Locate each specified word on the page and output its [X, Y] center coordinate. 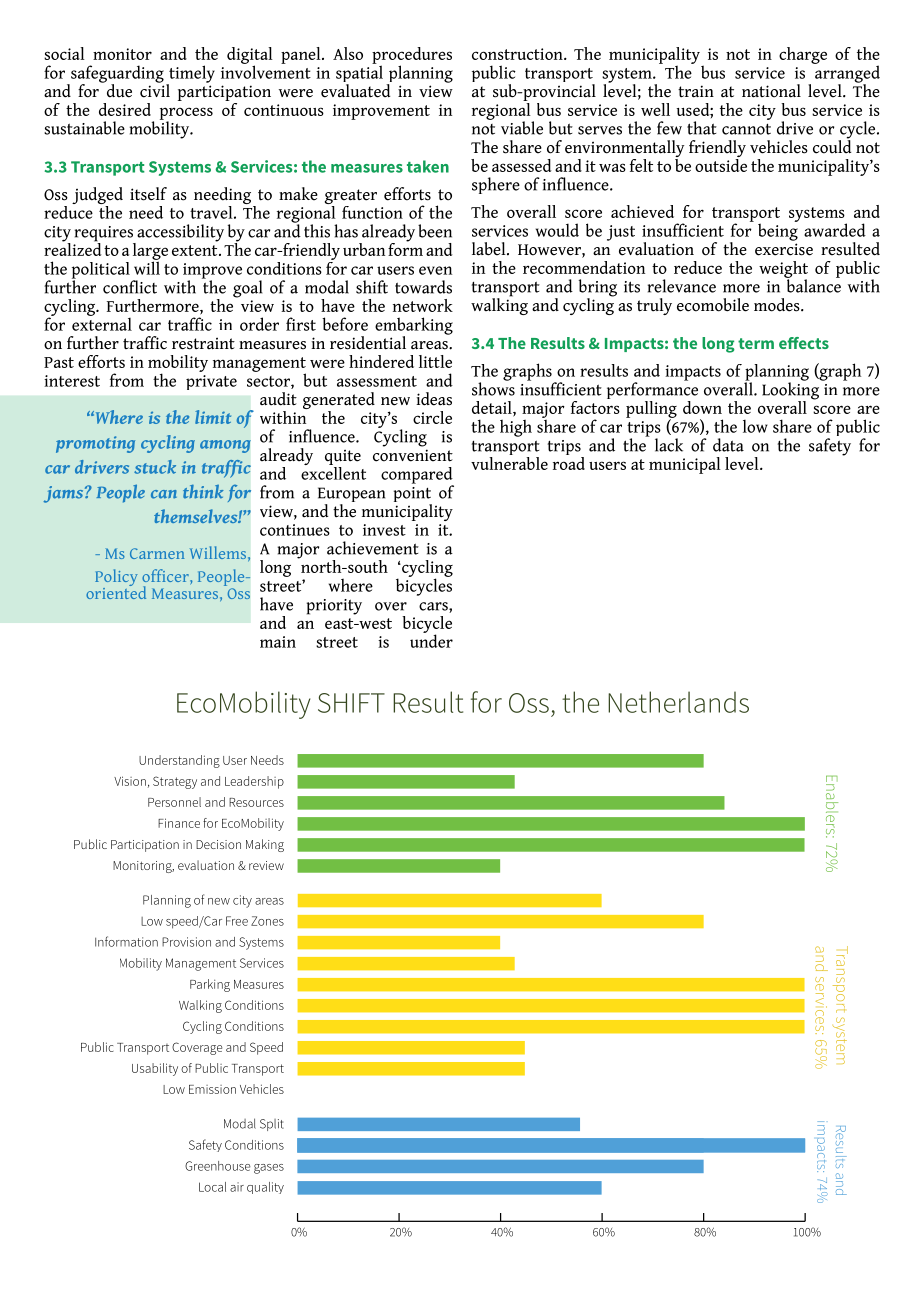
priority [334, 607]
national [771, 91]
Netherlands [678, 702]
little [435, 361]
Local [212, 1187]
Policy [116, 579]
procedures [412, 56]
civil [155, 90]
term [756, 343]
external [102, 323]
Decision [218, 844]
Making [265, 845]
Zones [267, 921]
